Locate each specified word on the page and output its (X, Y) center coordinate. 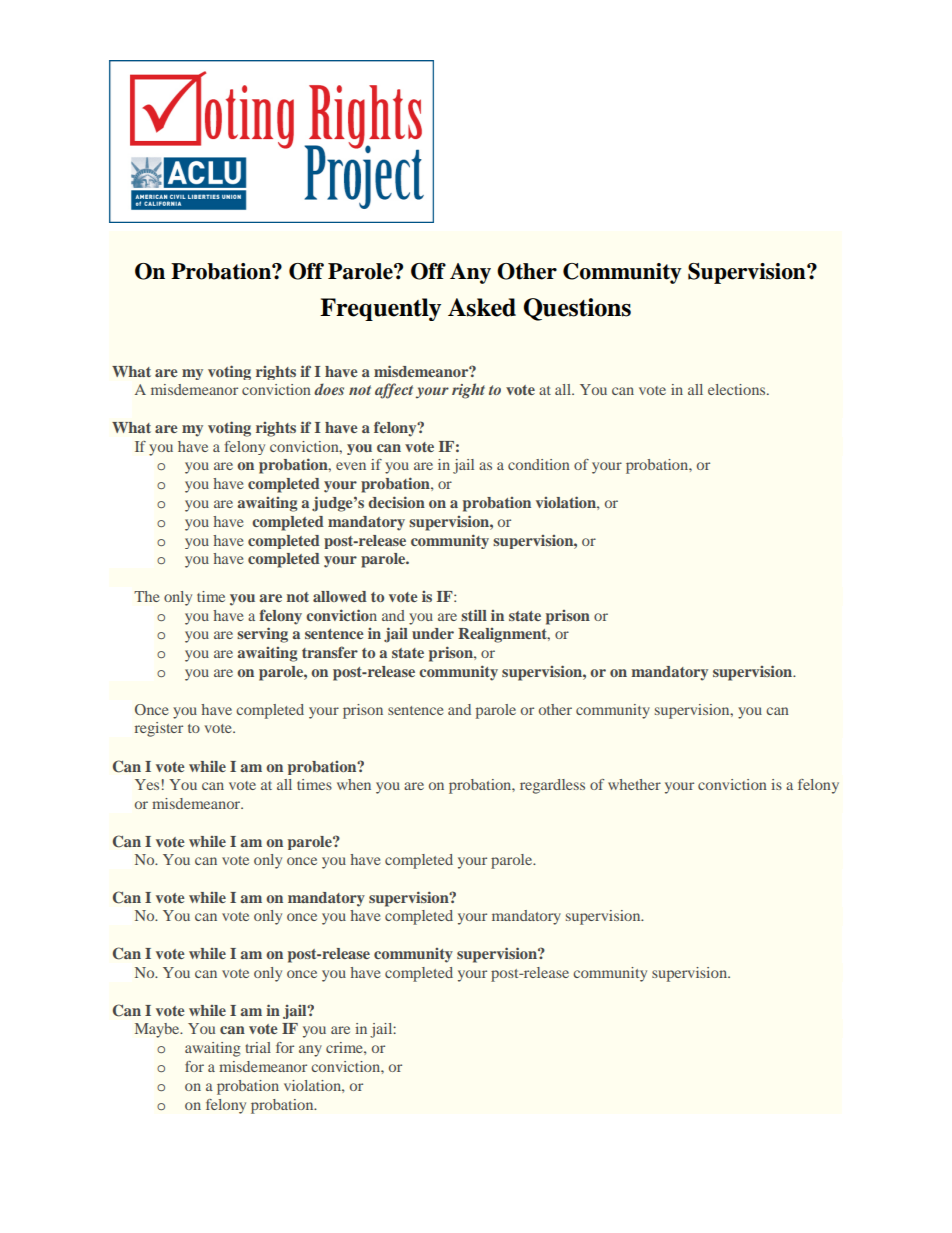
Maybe (158, 1030)
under (433, 633)
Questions (577, 309)
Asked (482, 307)
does (329, 389)
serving (262, 635)
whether (634, 784)
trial (258, 1047)
